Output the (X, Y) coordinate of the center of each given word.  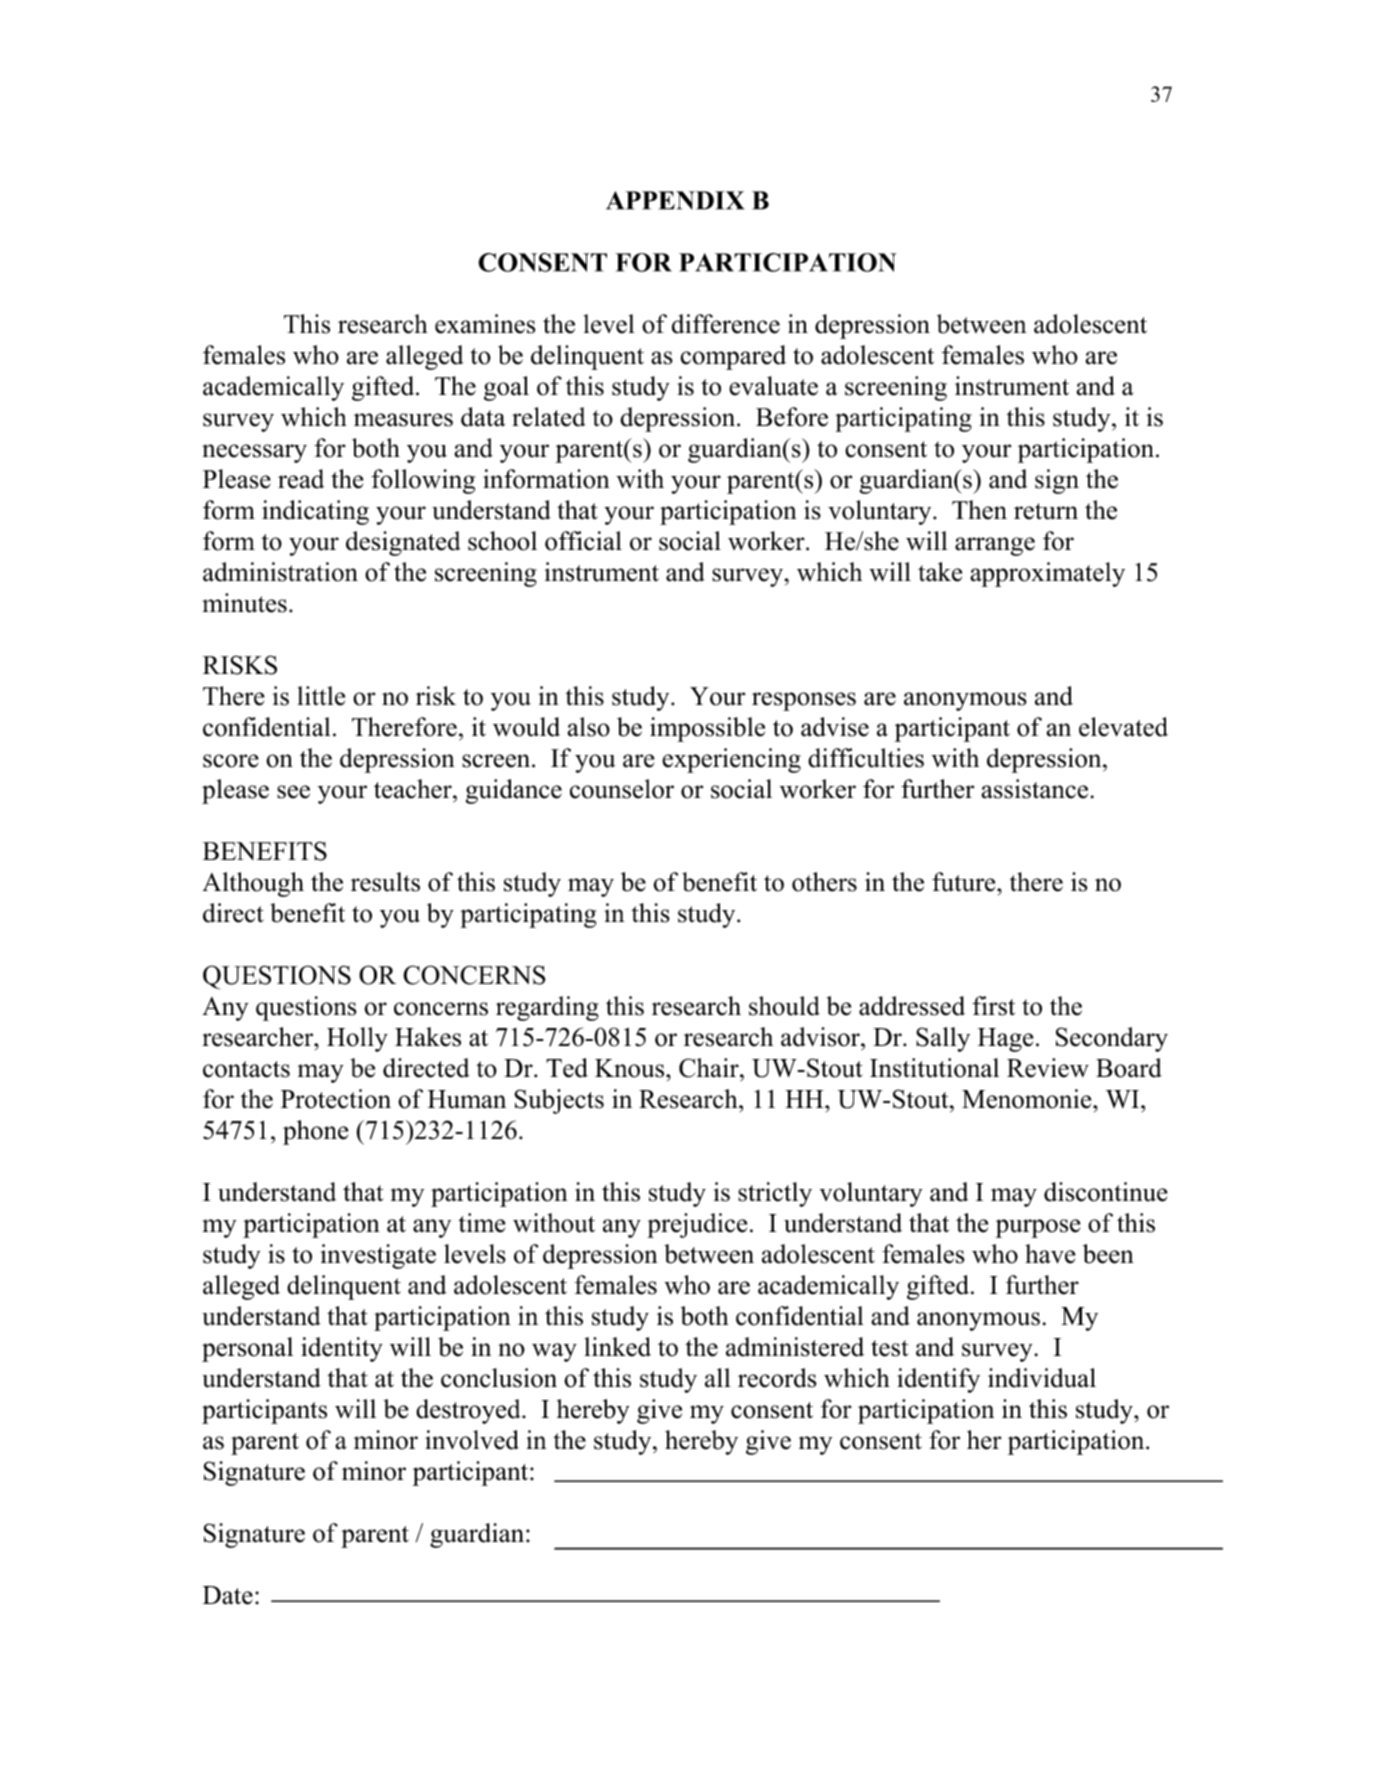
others (824, 882)
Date (228, 1595)
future (965, 882)
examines (485, 324)
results (385, 882)
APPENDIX (675, 200)
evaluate (773, 386)
